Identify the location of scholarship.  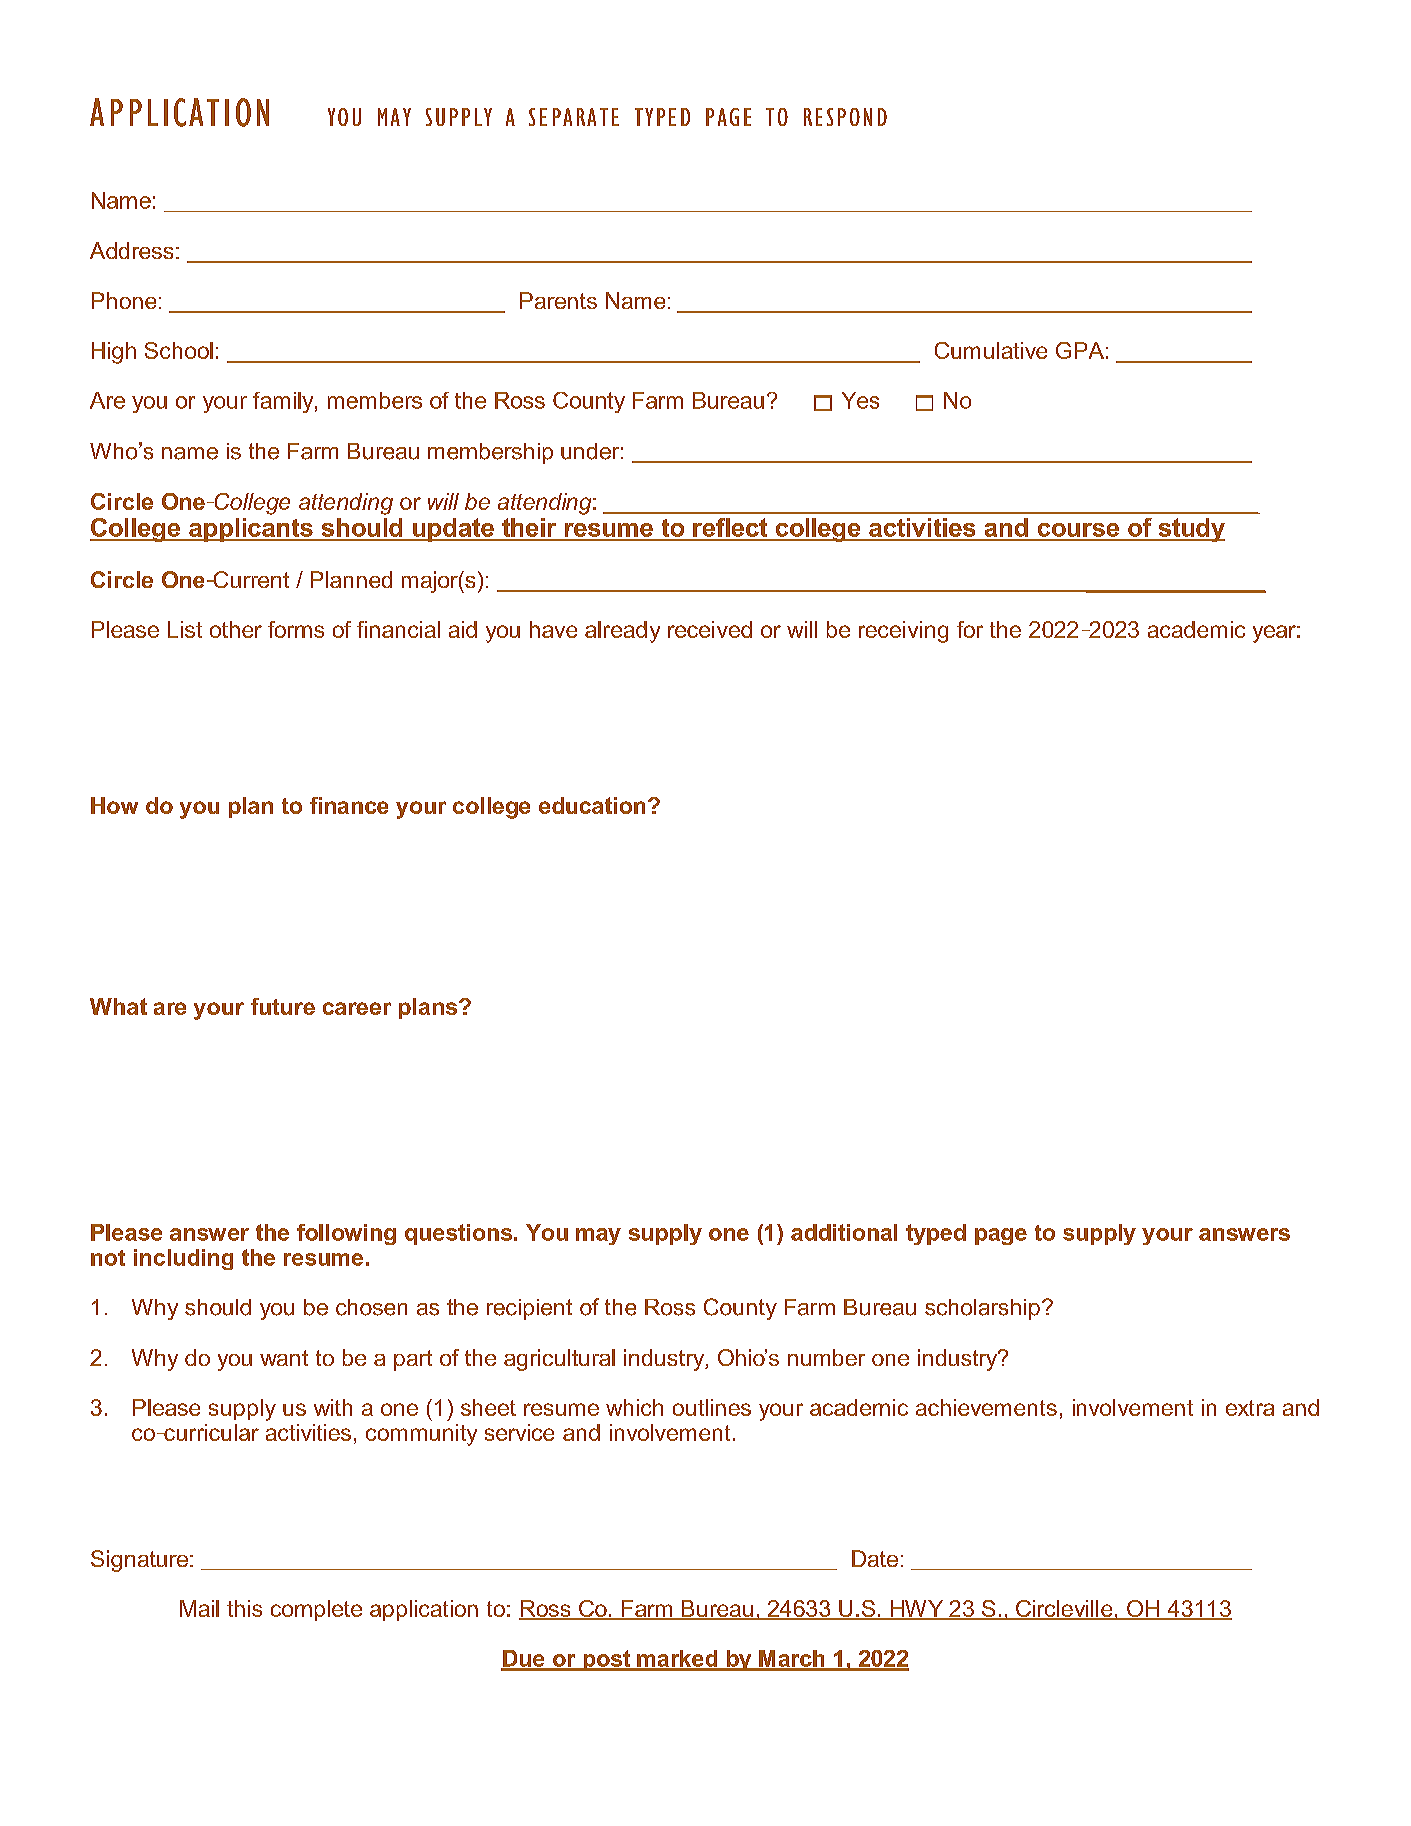
(982, 1309).
